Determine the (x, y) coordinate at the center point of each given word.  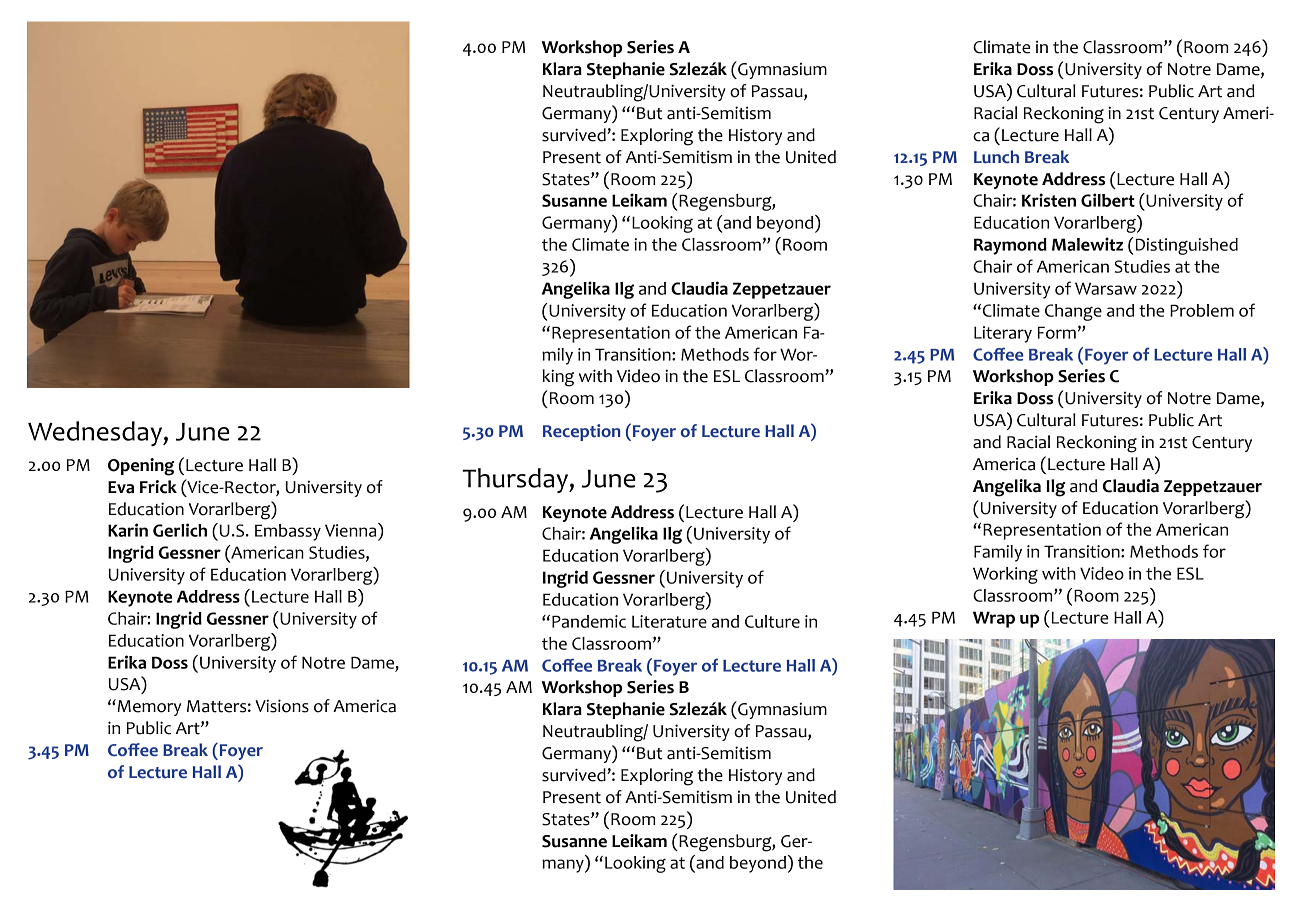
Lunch (996, 157)
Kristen (1049, 200)
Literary (1003, 334)
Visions (282, 706)
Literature (669, 621)
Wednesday (96, 433)
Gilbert (1108, 200)
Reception (581, 432)
